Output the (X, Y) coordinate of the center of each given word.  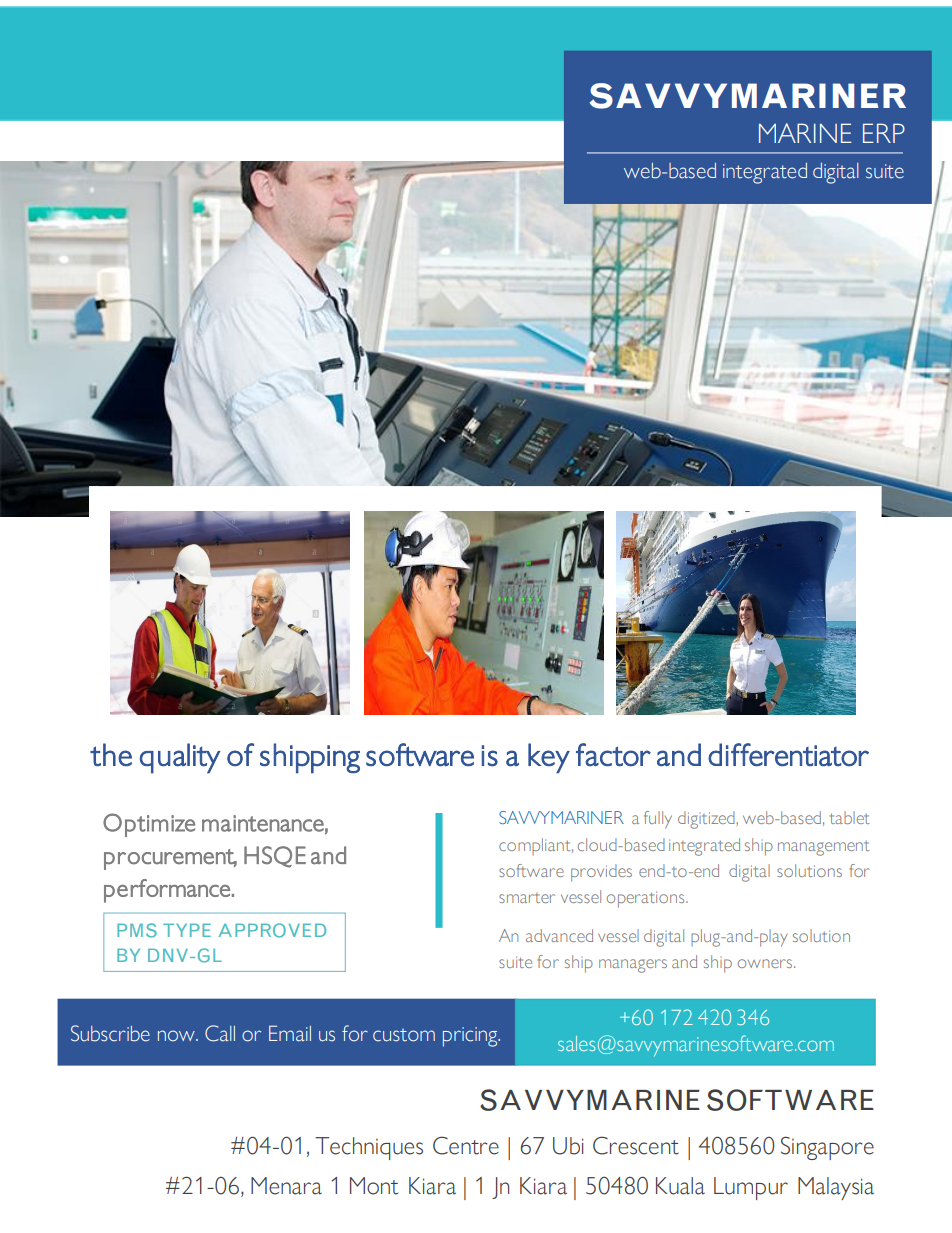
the (111, 755)
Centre (466, 1145)
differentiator (788, 754)
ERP (884, 133)
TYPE (187, 930)
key (549, 758)
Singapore (827, 1148)
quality (180, 758)
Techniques (369, 1148)
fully (658, 820)
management (824, 848)
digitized (707, 820)
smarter (527, 898)
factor (613, 754)
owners (765, 963)
